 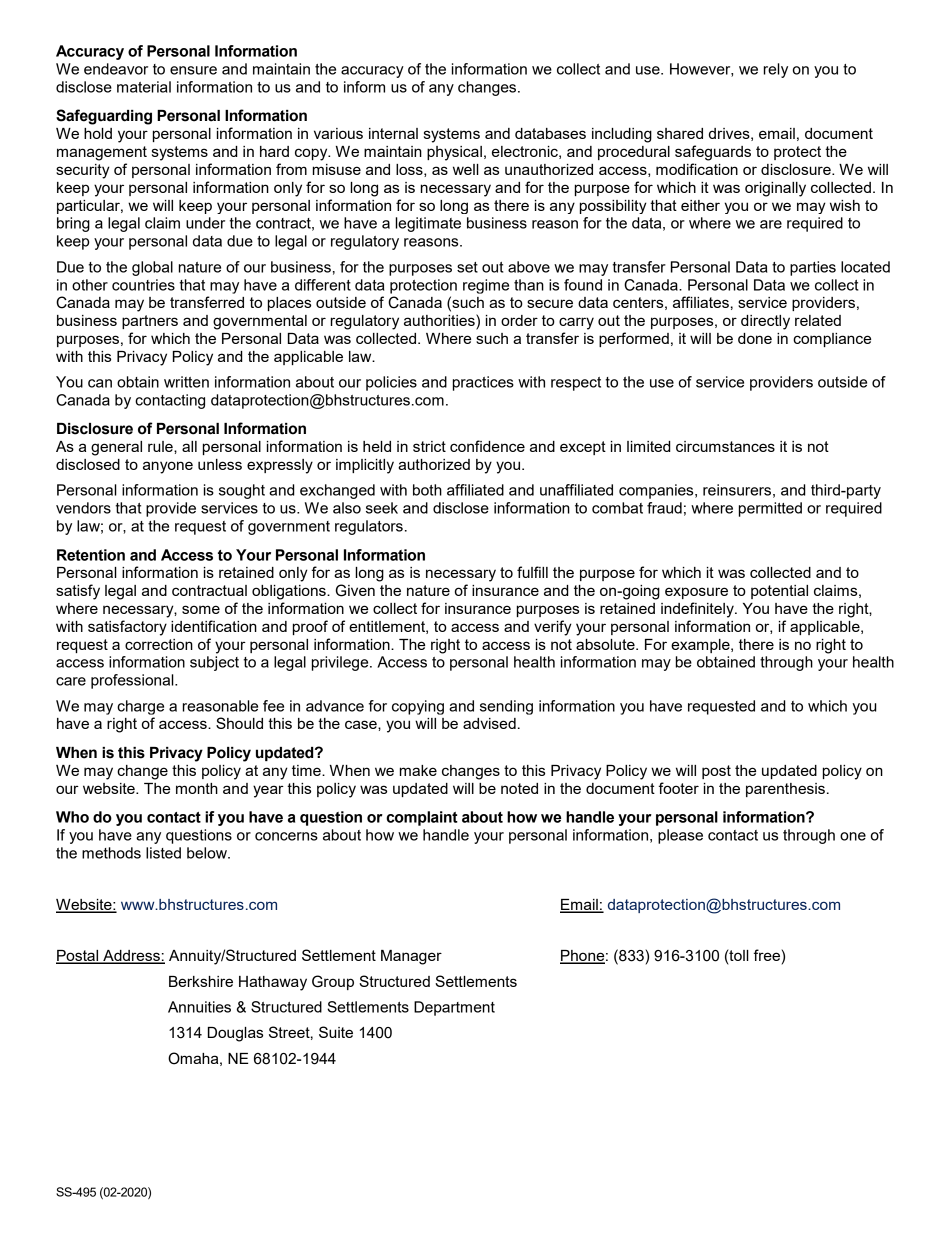 What do you see at coordinates (144, 87) in the image?
I see `material` at bounding box center [144, 87].
